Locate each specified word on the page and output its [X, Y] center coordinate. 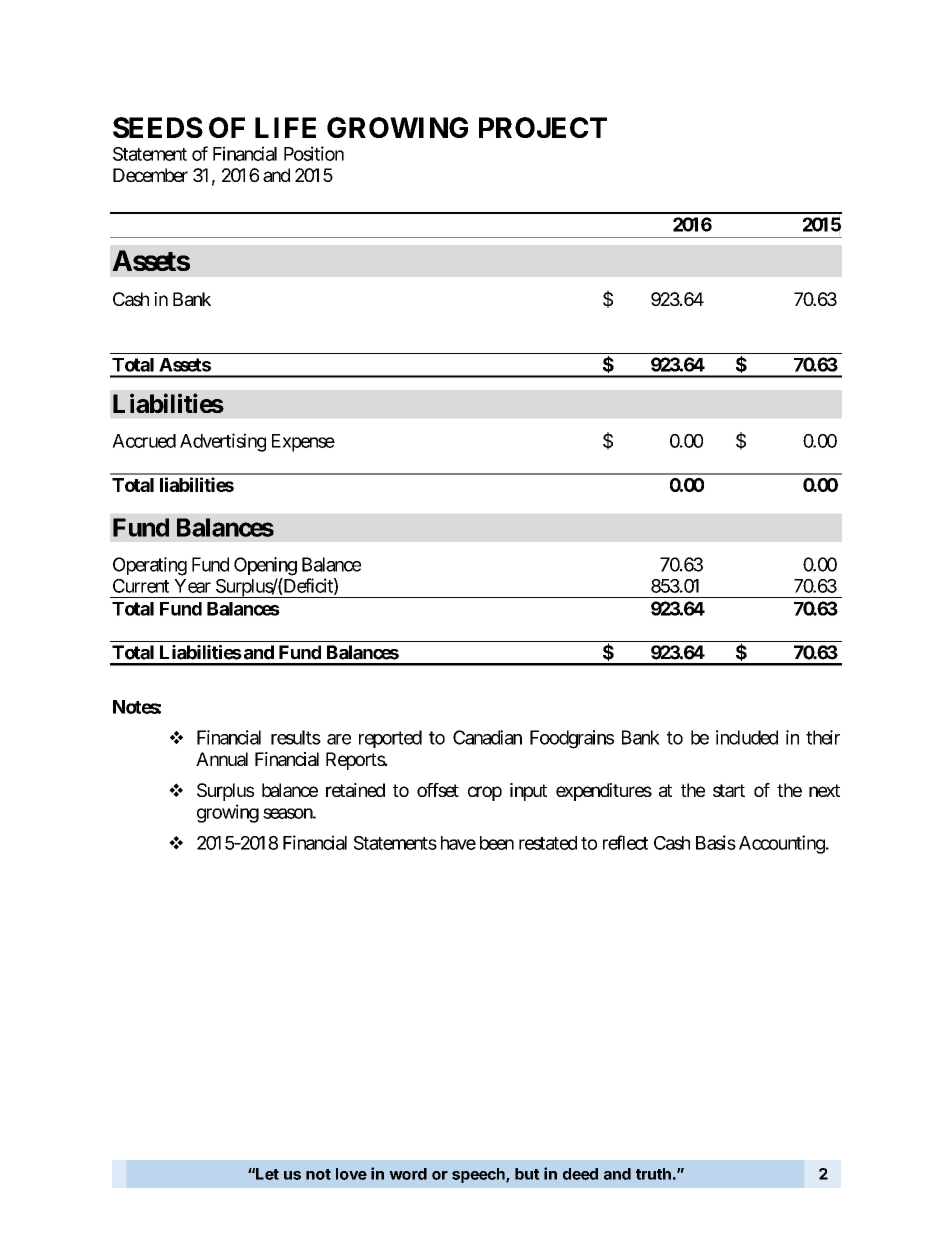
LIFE [285, 127]
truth [653, 1174]
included [747, 737]
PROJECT [543, 127]
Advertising [223, 442]
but [527, 1174]
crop [485, 793]
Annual [222, 759]
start [729, 790]
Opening [265, 566]
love [351, 1174]
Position [314, 153]
